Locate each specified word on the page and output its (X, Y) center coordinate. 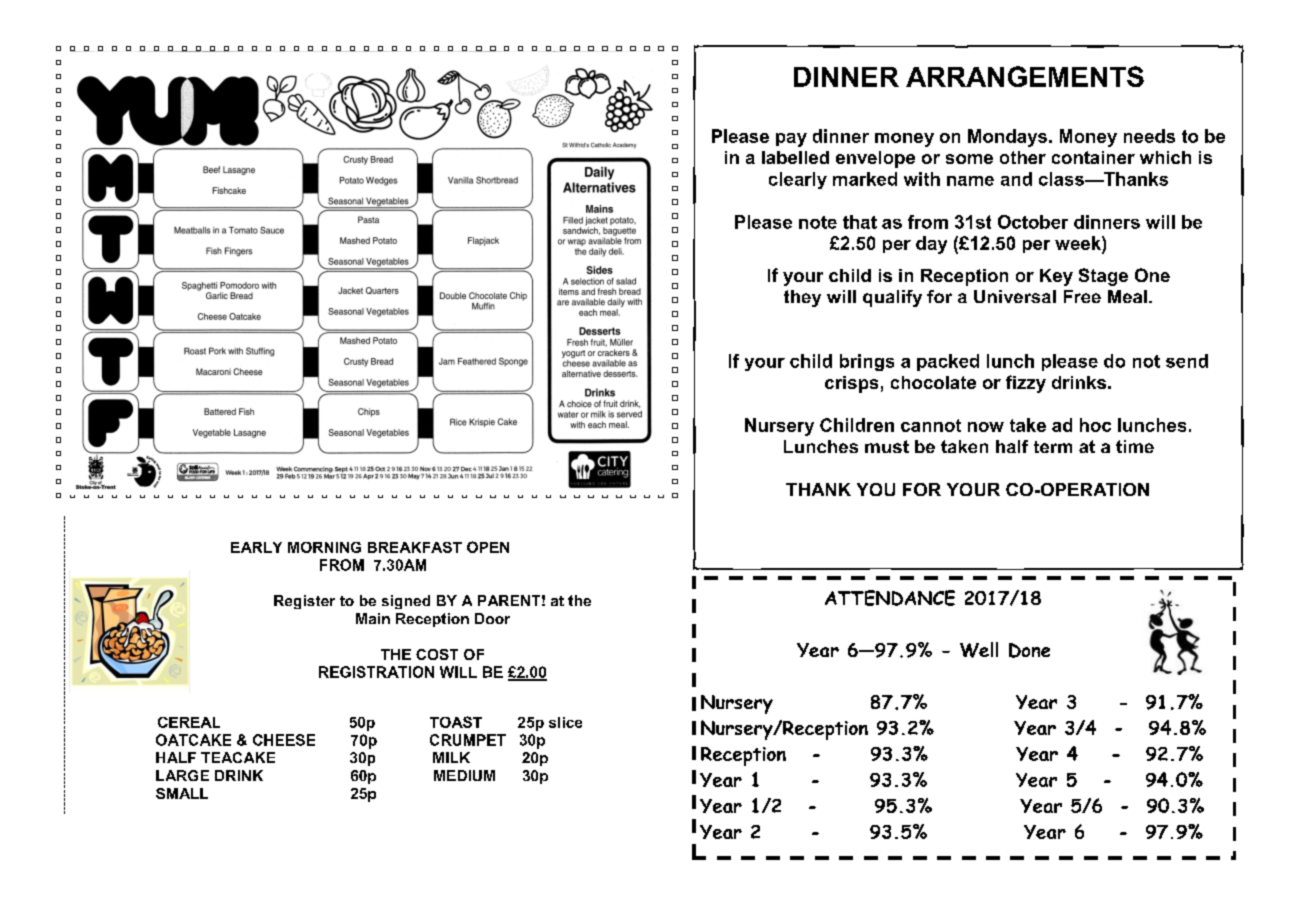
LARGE (182, 775)
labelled (795, 157)
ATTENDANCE (890, 598)
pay (791, 140)
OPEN (488, 547)
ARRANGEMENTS (1025, 76)
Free (1082, 296)
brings (867, 362)
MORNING (324, 547)
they (802, 298)
